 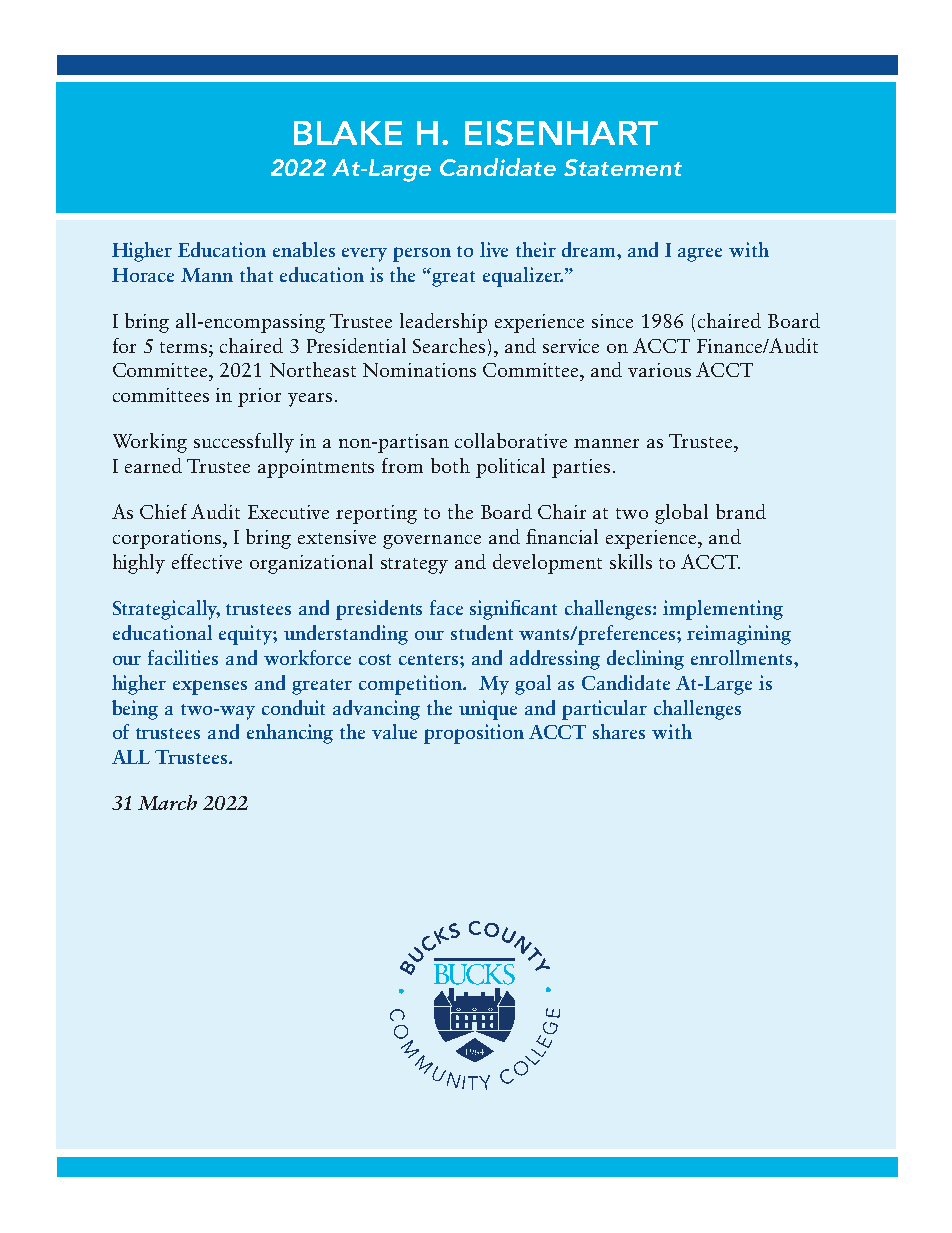 I want to click on centers, so click(x=430, y=659).
